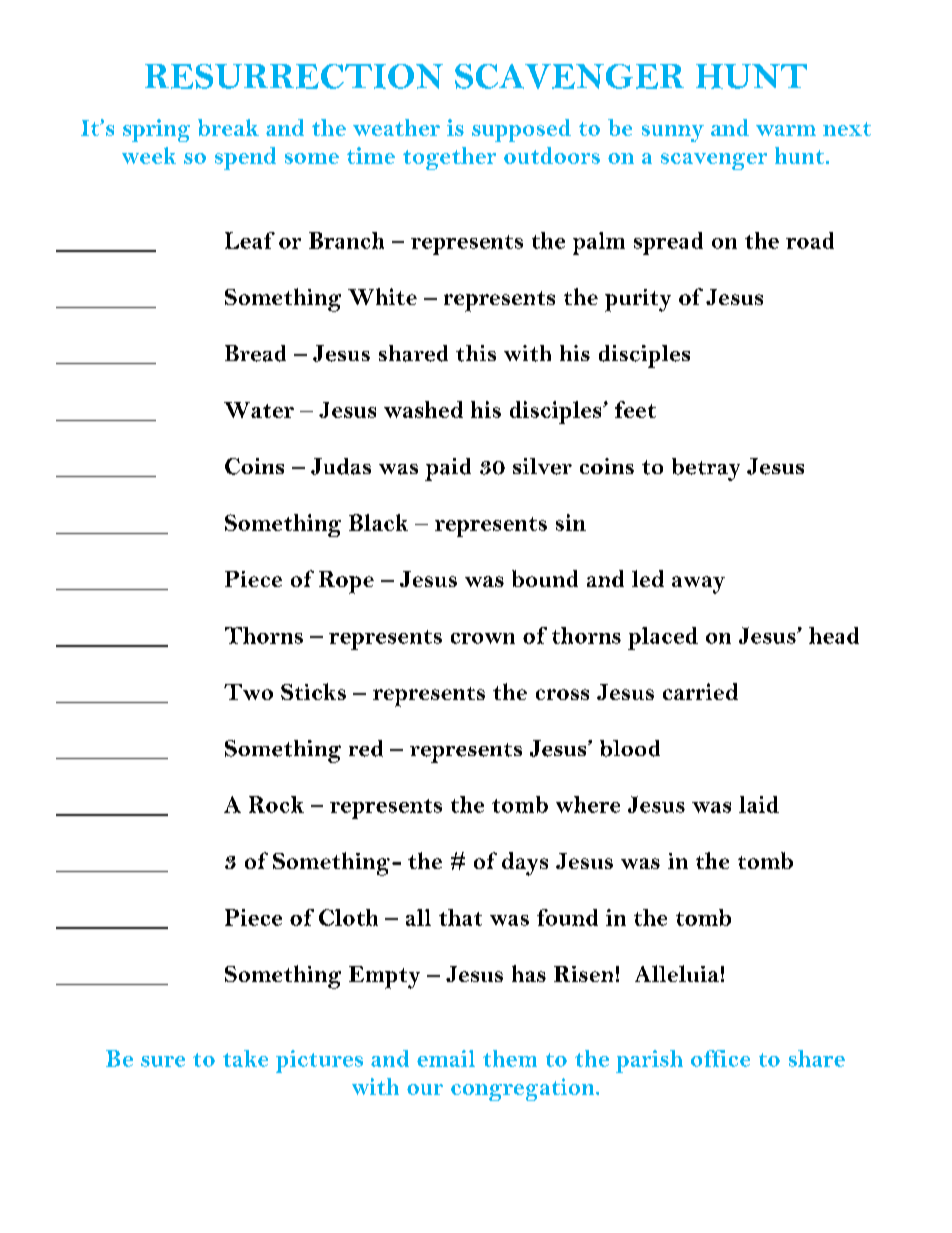  I want to click on take, so click(245, 1058).
